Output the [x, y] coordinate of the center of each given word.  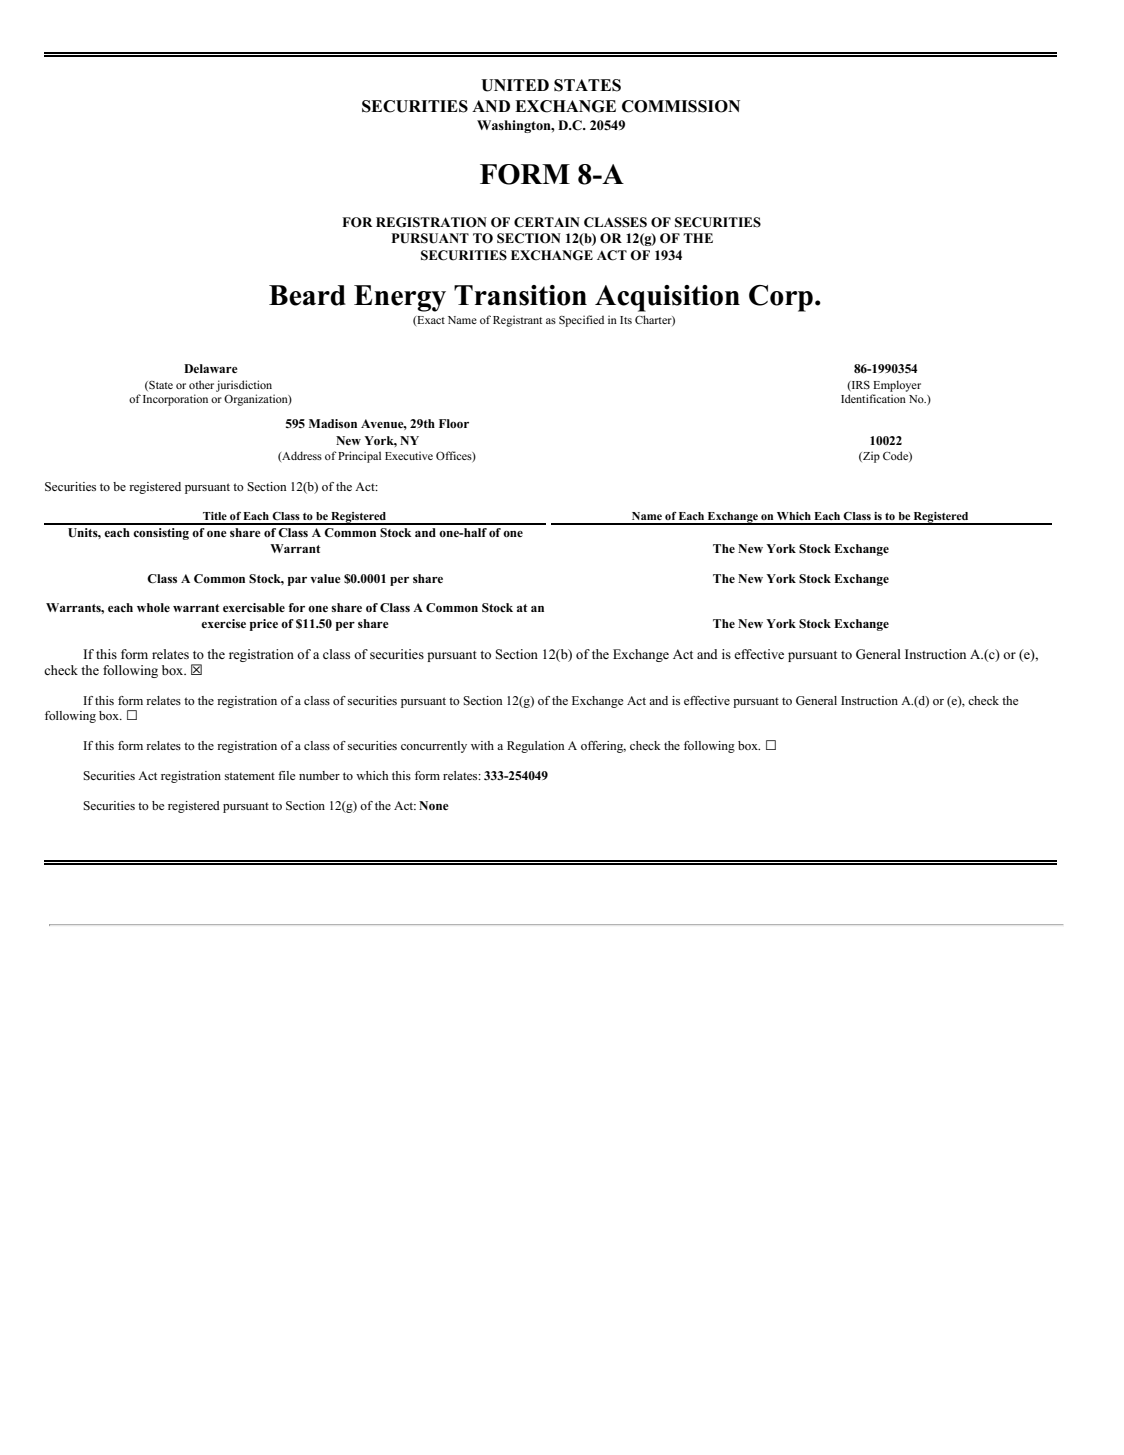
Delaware [211, 368]
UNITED [515, 85]
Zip [870, 457]
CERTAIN [547, 222]
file [286, 775]
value [325, 578]
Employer [897, 386]
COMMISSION [681, 106]
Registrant [517, 321]
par [297, 581]
